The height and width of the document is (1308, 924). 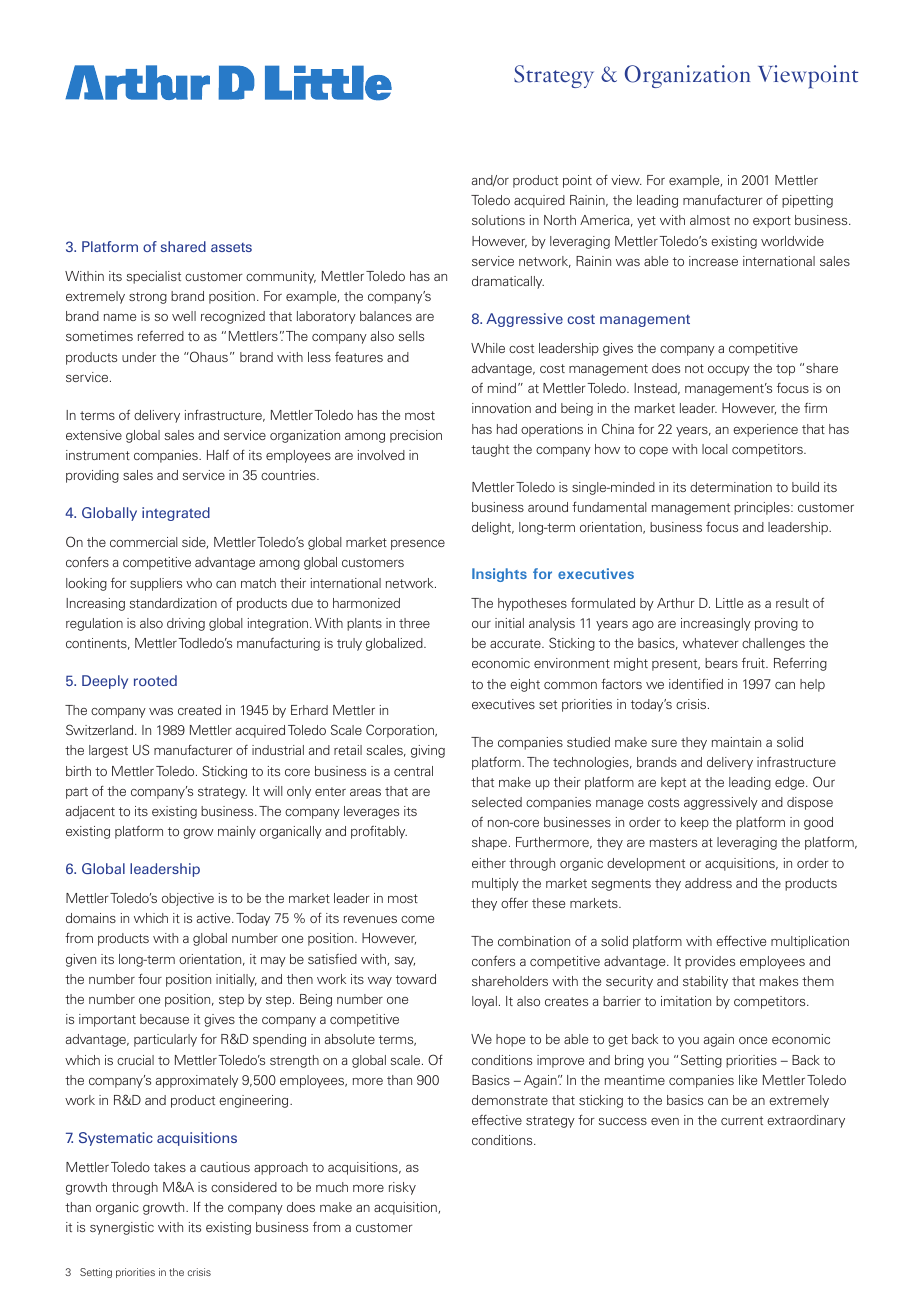 I want to click on local, so click(x=715, y=449).
